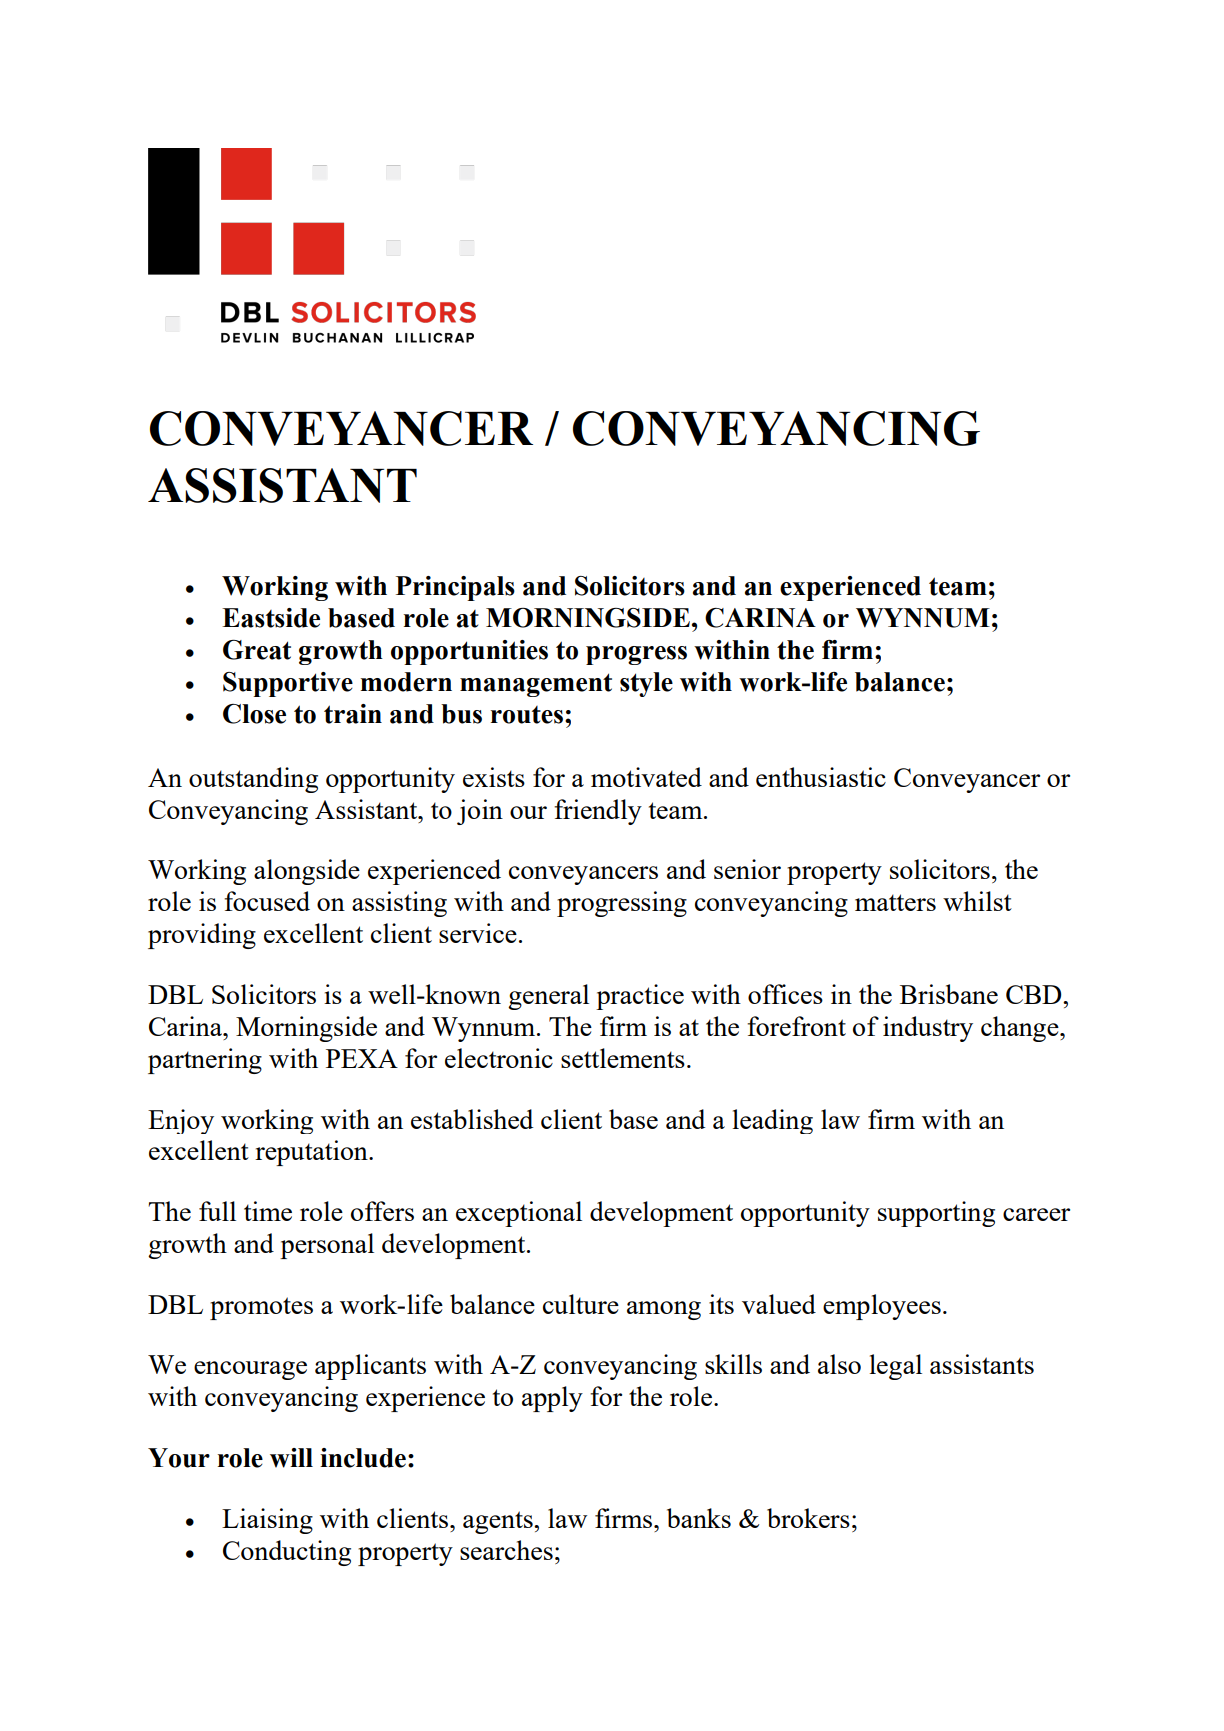 Image resolution: width=1224 pixels, height=1731 pixels. What do you see at coordinates (598, 812) in the page?
I see `friendly` at bounding box center [598, 812].
